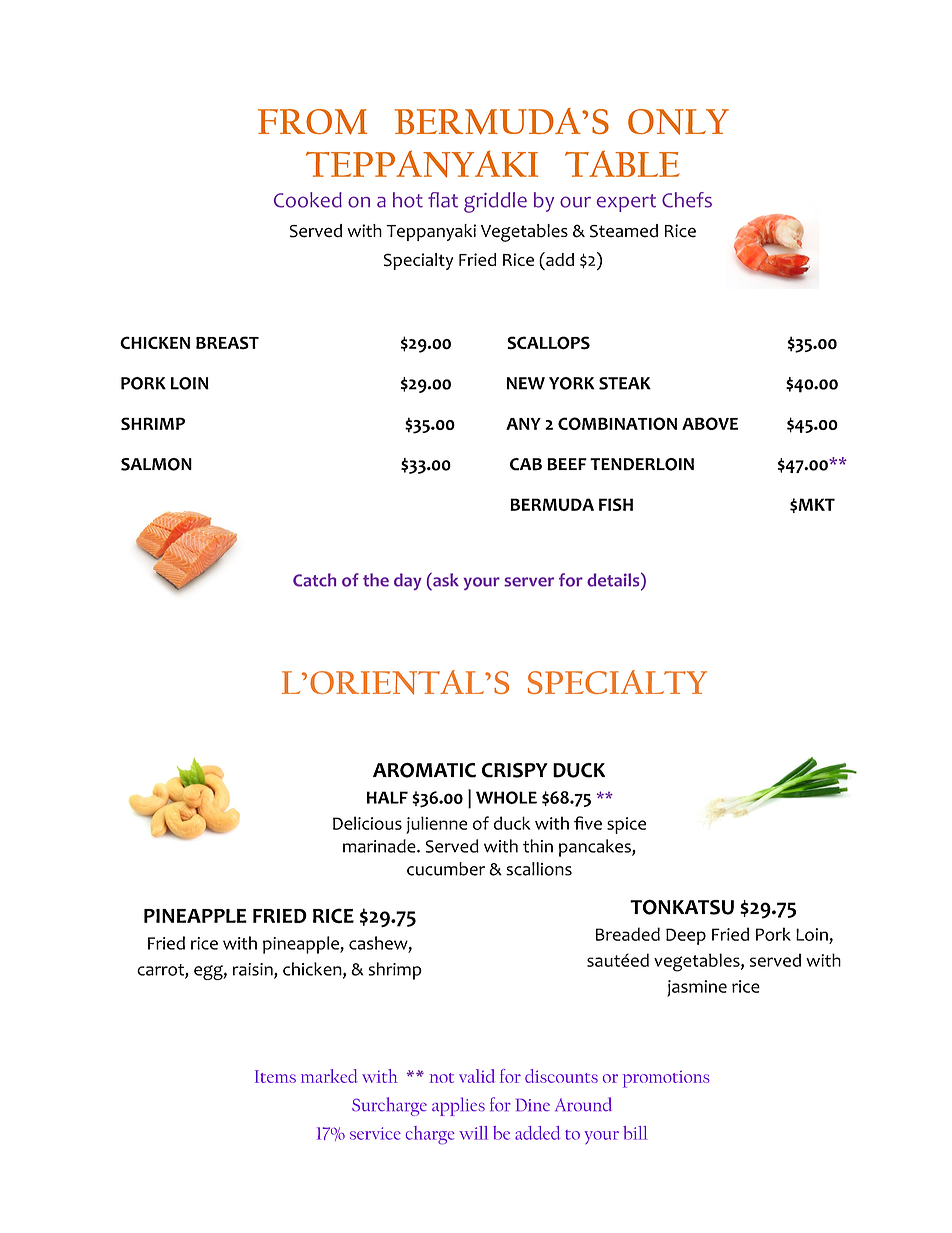 This image has width=952, height=1233. What do you see at coordinates (312, 122) in the image?
I see `FROM` at bounding box center [312, 122].
